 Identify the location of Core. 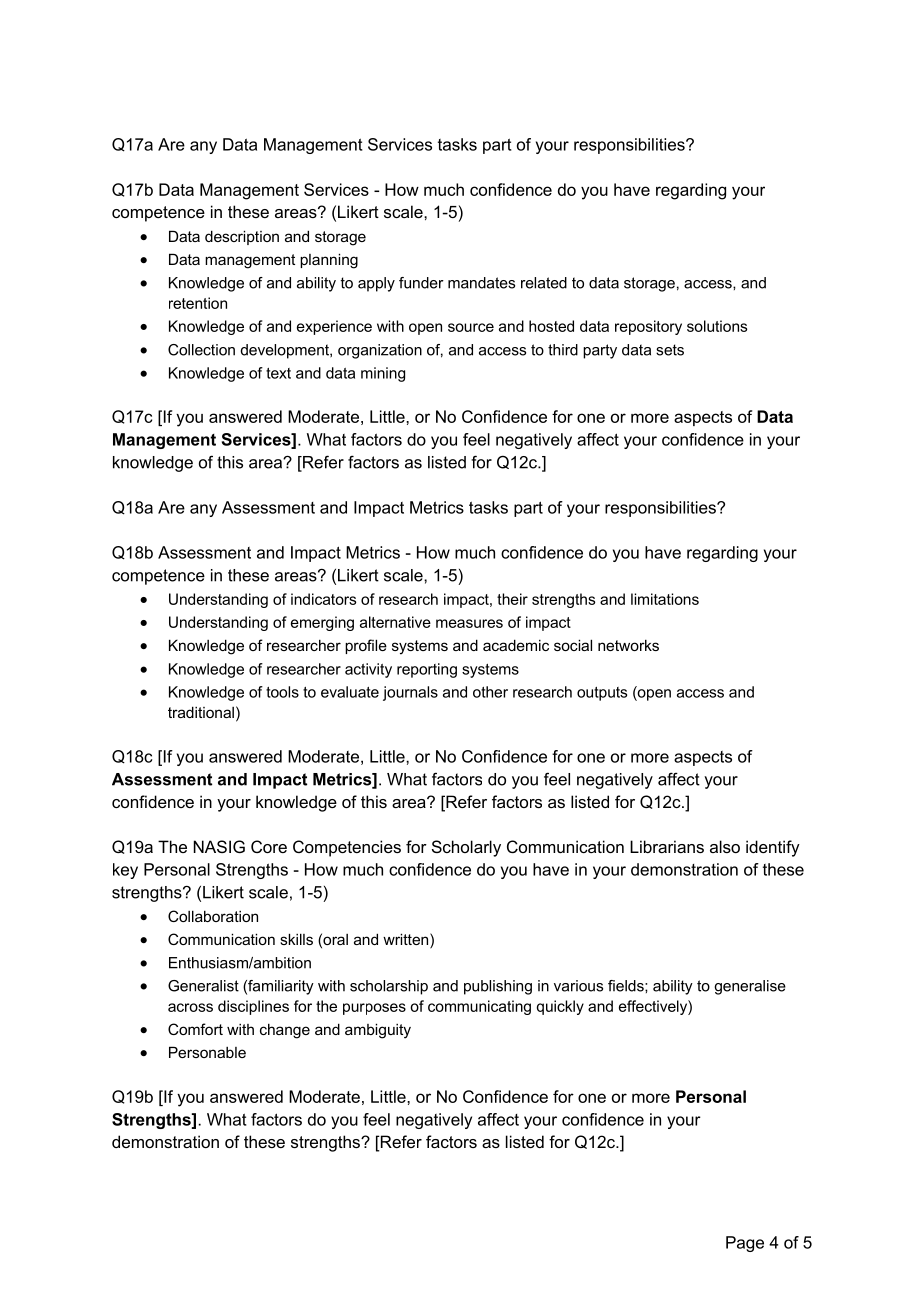
(269, 846).
